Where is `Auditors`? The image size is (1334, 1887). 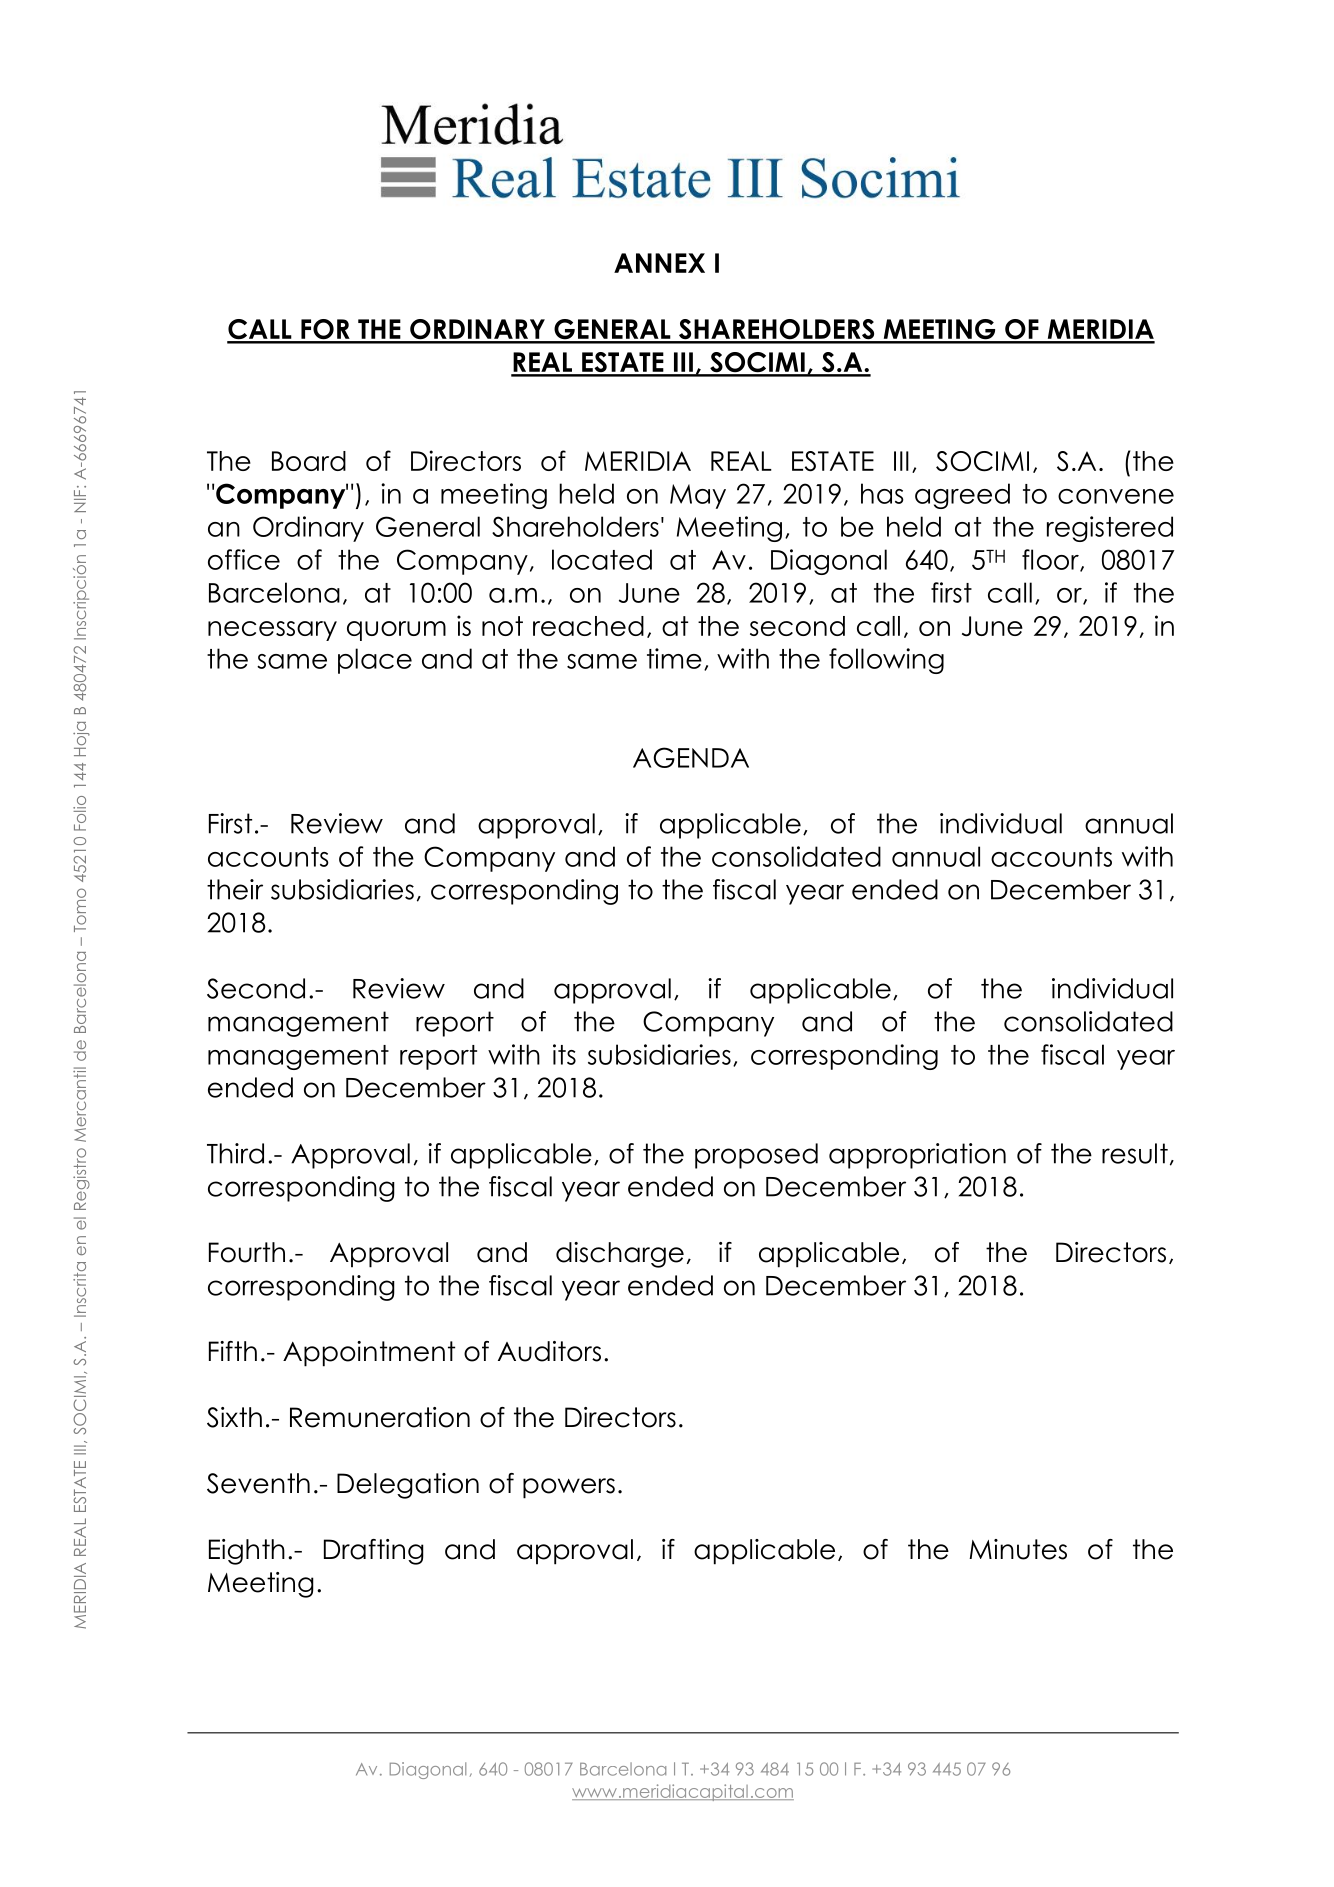 Auditors is located at coordinates (549, 1351).
